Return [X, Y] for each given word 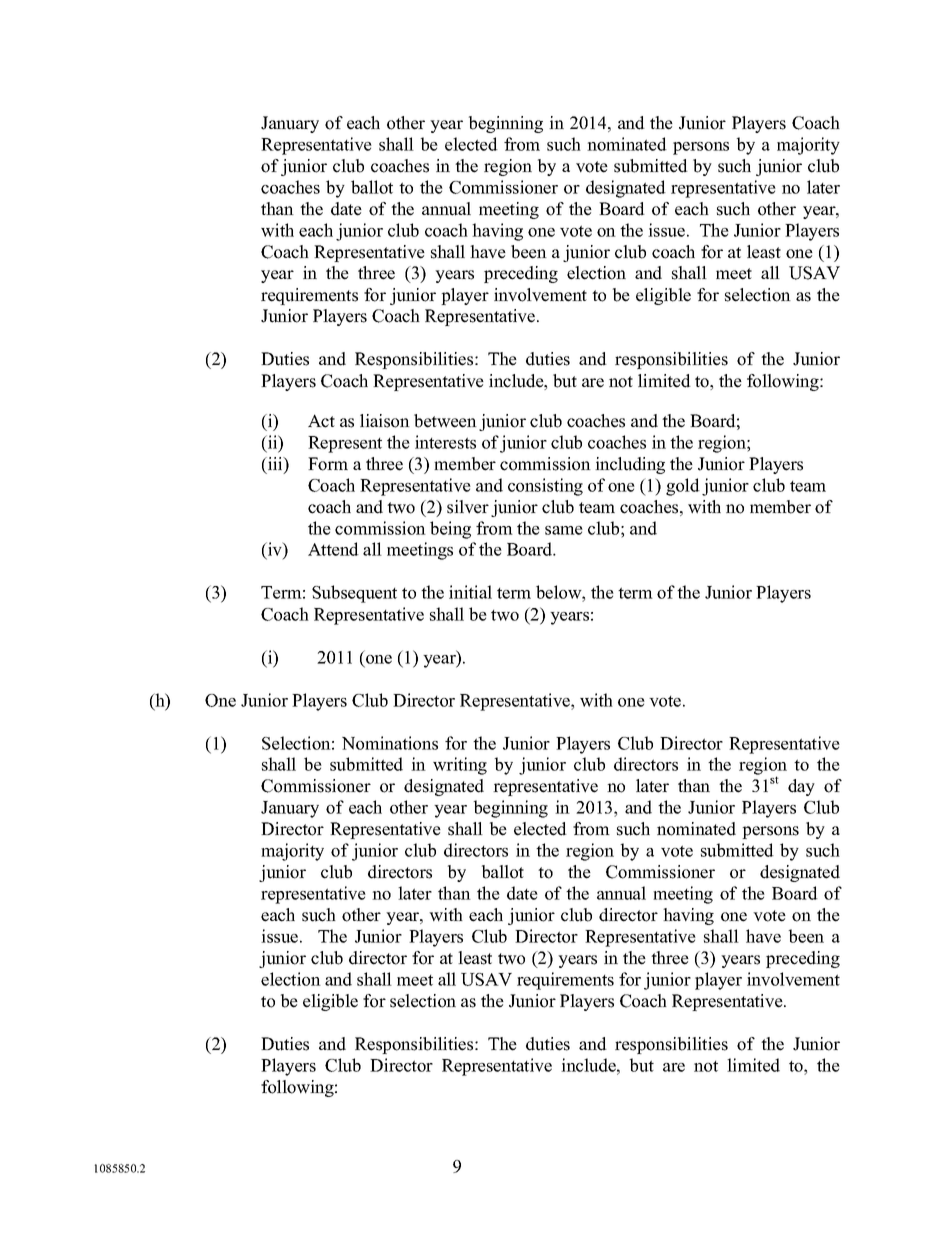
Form [328, 464]
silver [468, 507]
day [801, 787]
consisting [545, 487]
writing [460, 766]
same [564, 530]
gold [683, 487]
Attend [333, 549]
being [450, 530]
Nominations [390, 743]
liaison [385, 421]
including [630, 465]
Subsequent [354, 594]
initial [470, 592]
